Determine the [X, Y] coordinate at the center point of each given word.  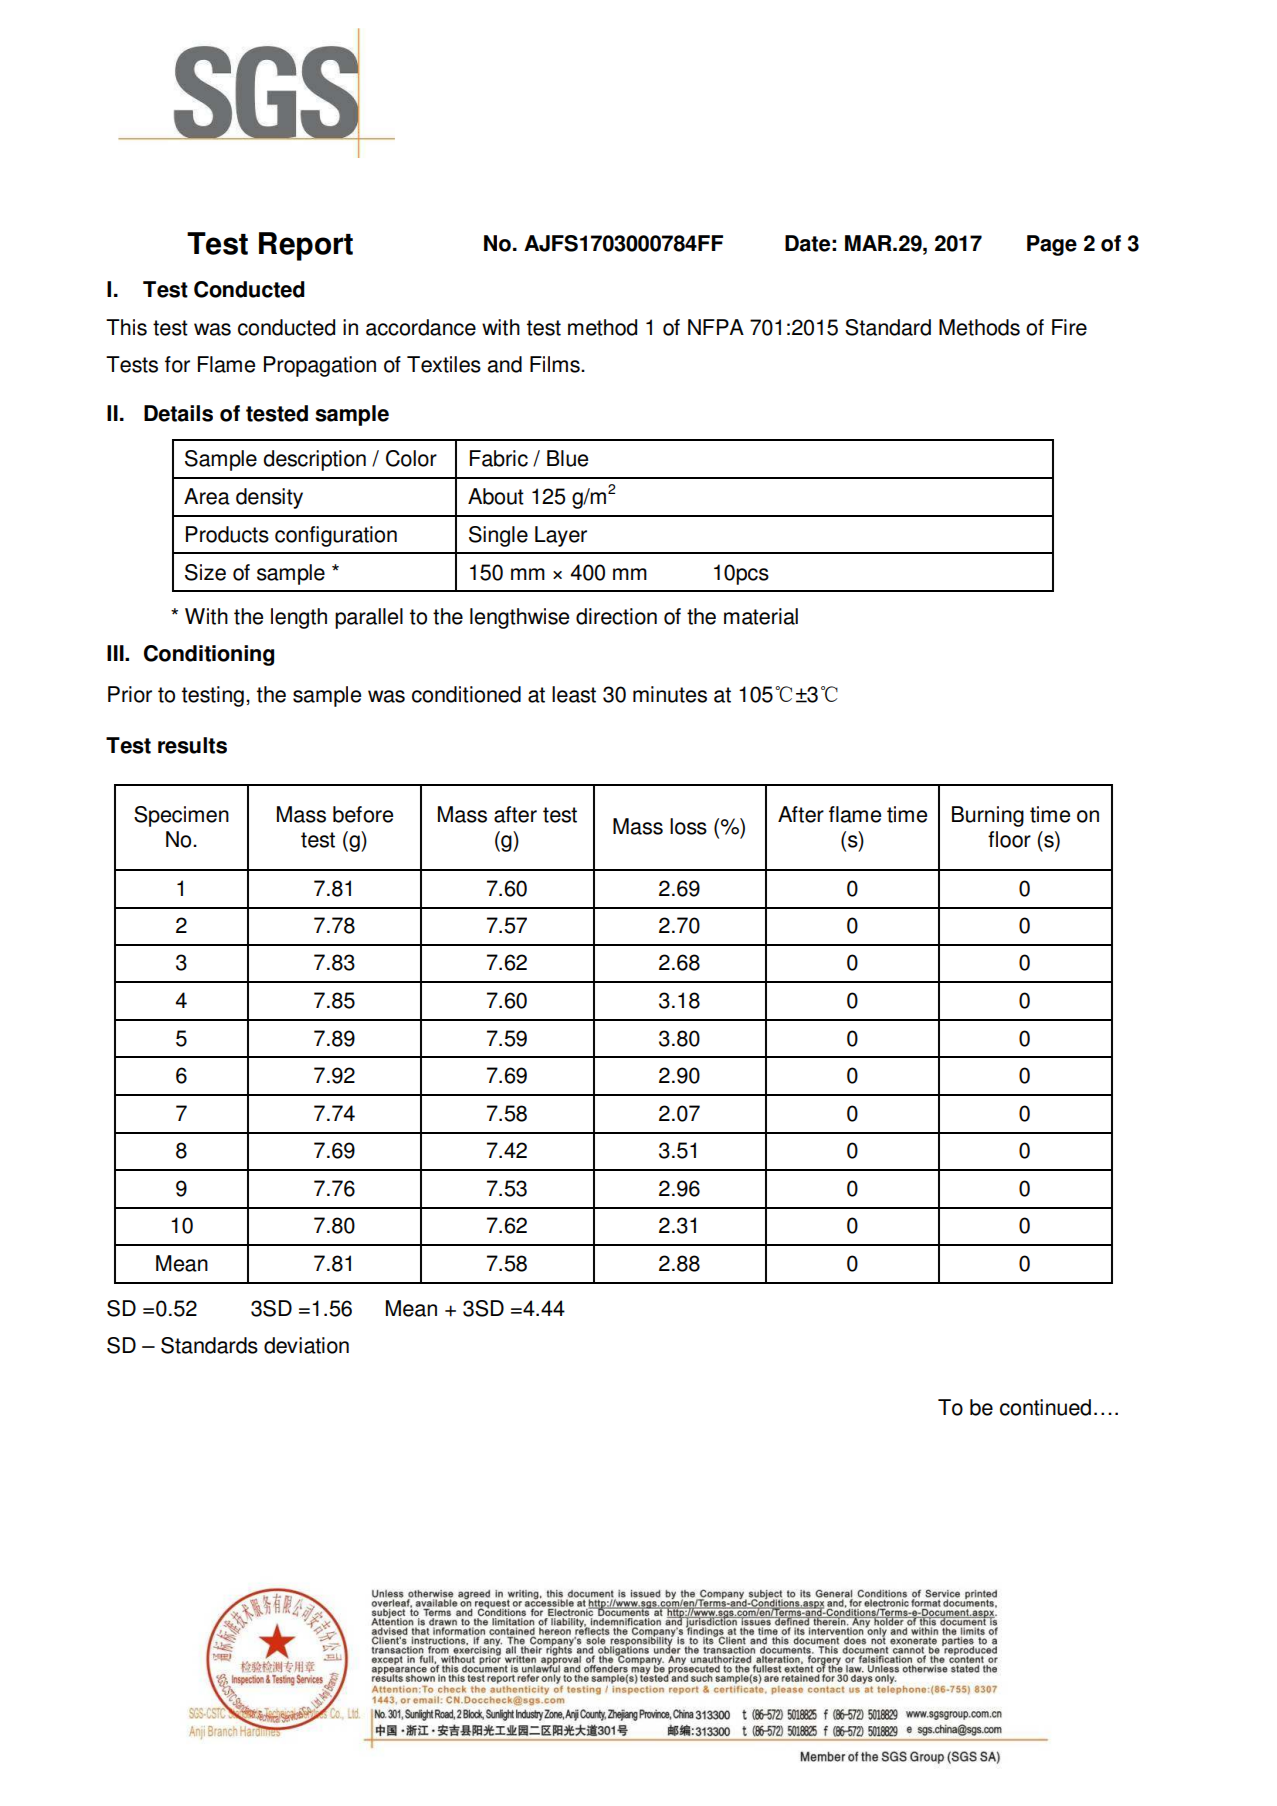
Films [556, 364]
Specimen [181, 816]
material [761, 616]
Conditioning [209, 655]
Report [306, 246]
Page [1052, 245]
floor [1009, 839]
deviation [306, 1345]
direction [616, 616]
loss [688, 826]
